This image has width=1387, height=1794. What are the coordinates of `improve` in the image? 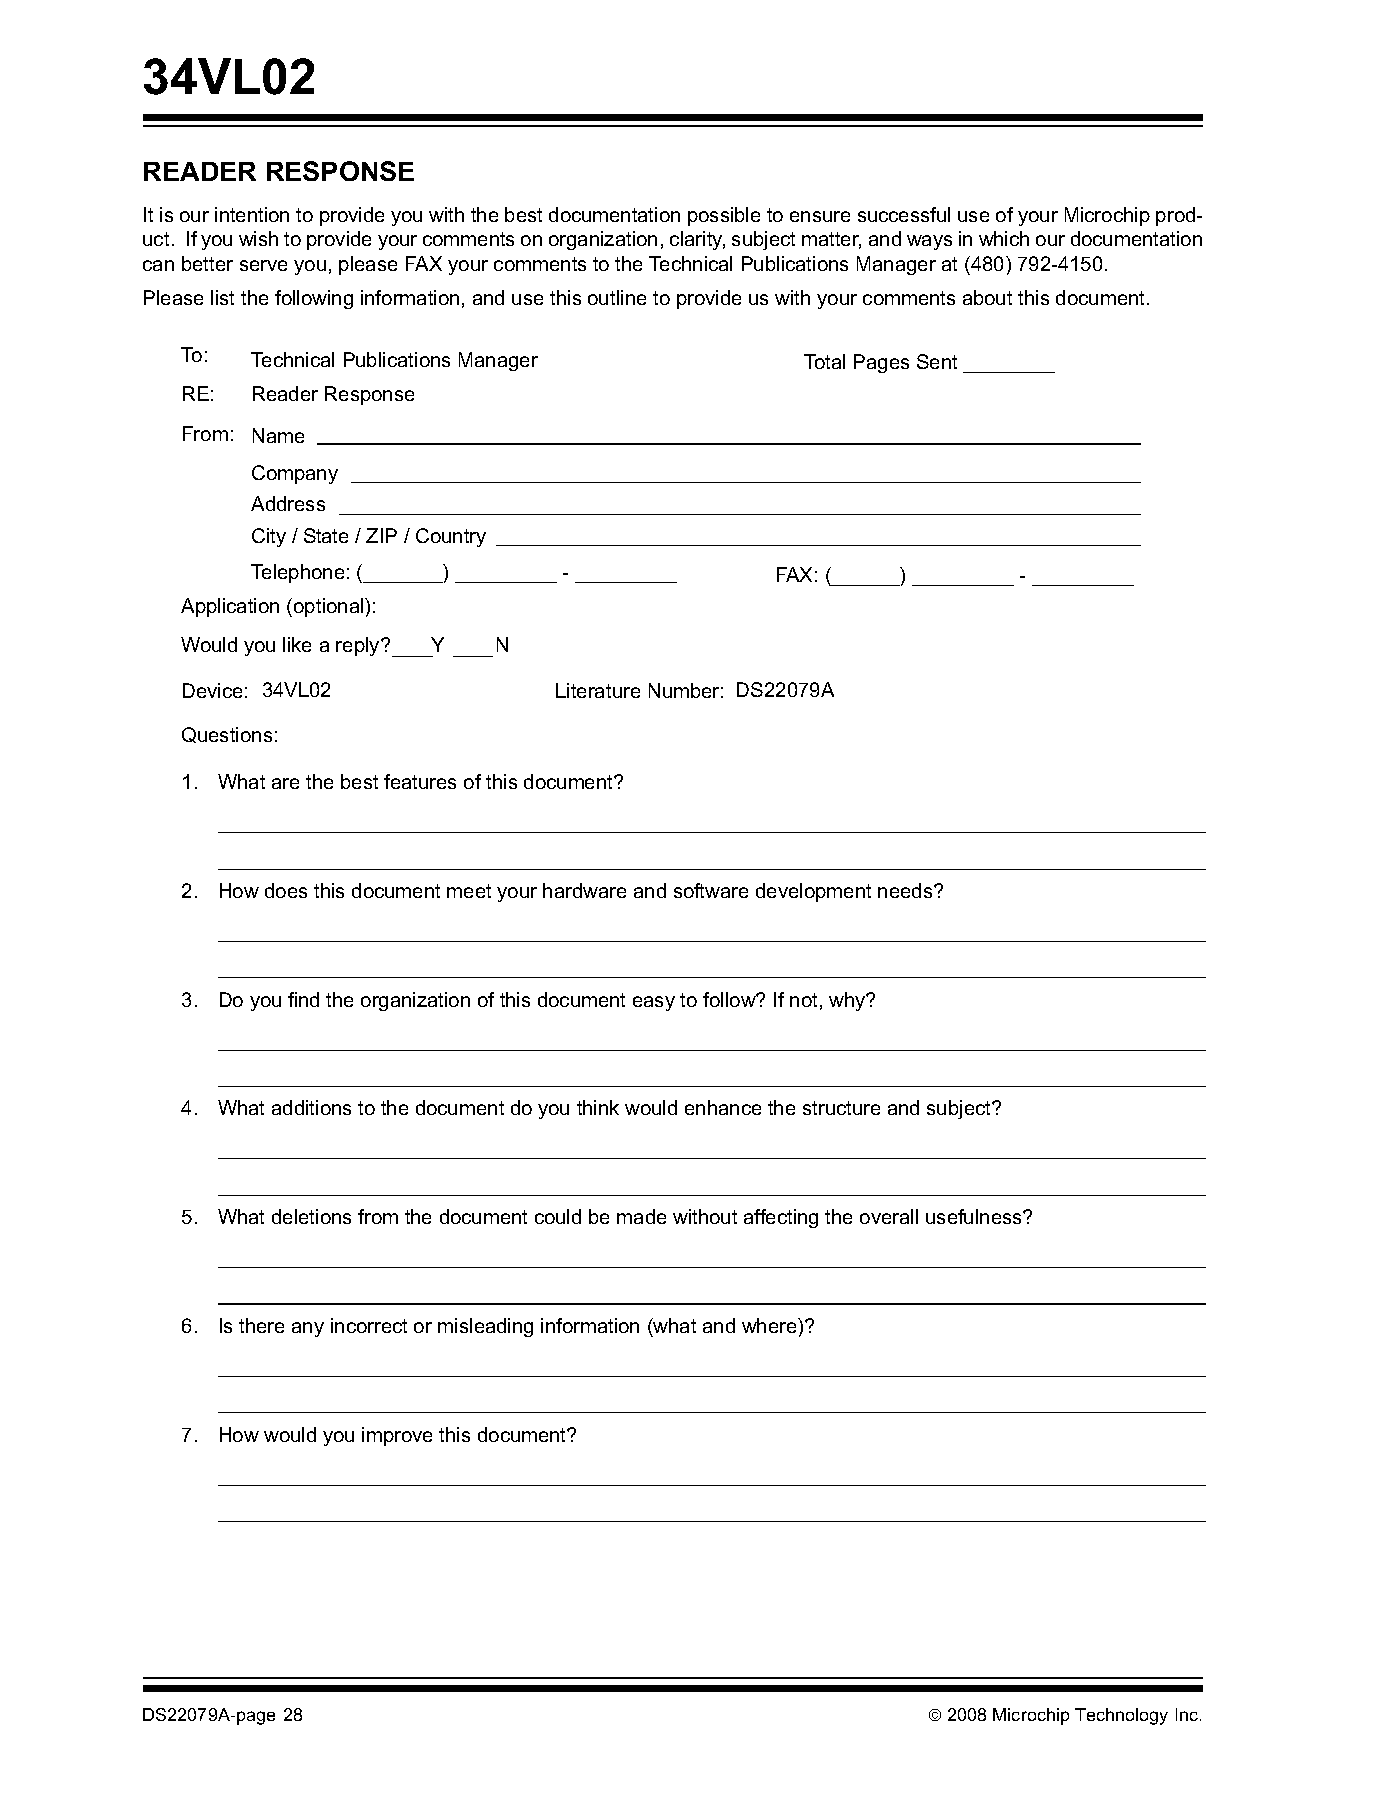 It's located at (397, 1436).
